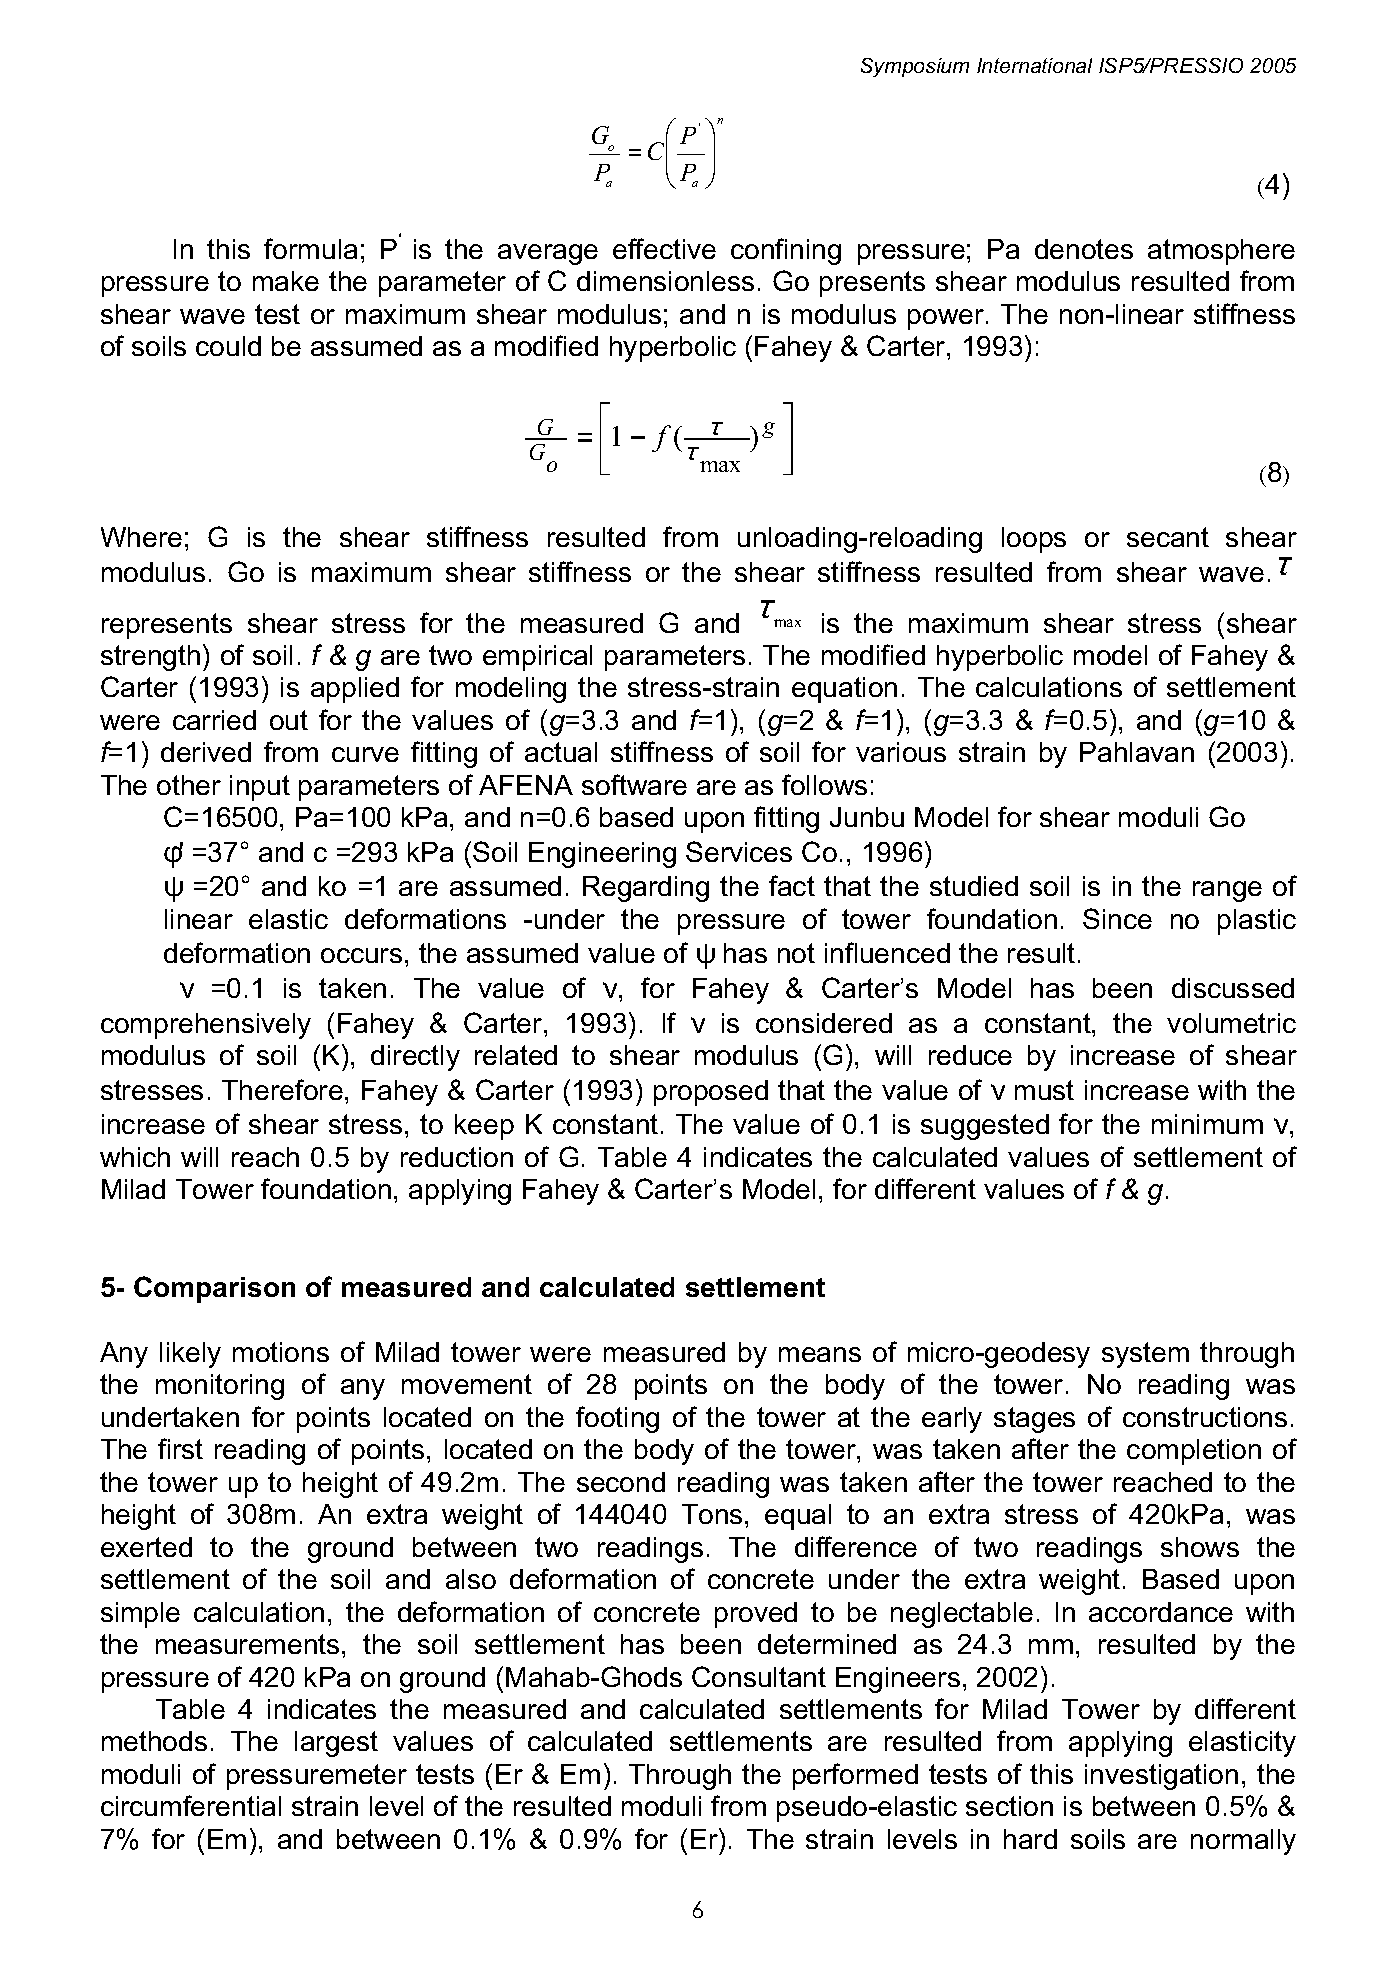  Describe the element at coordinates (1034, 65) in the screenshot. I see `International` at that location.
